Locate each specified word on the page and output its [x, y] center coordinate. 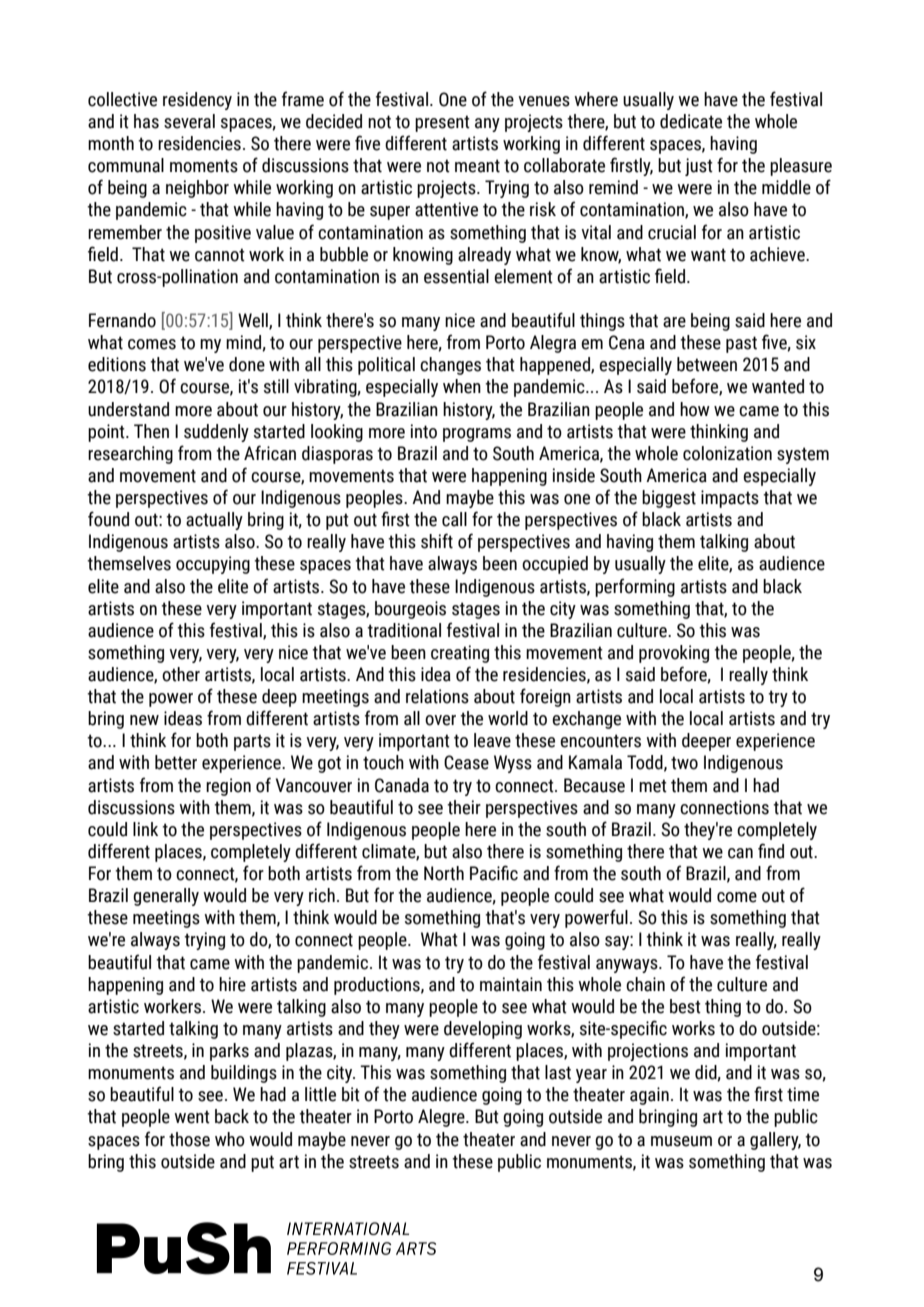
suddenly [216, 433]
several [189, 121]
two [684, 763]
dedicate [691, 121]
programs [477, 435]
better [176, 762]
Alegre [442, 1118]
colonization [727, 453]
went [192, 1117]
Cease [466, 762]
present [442, 123]
